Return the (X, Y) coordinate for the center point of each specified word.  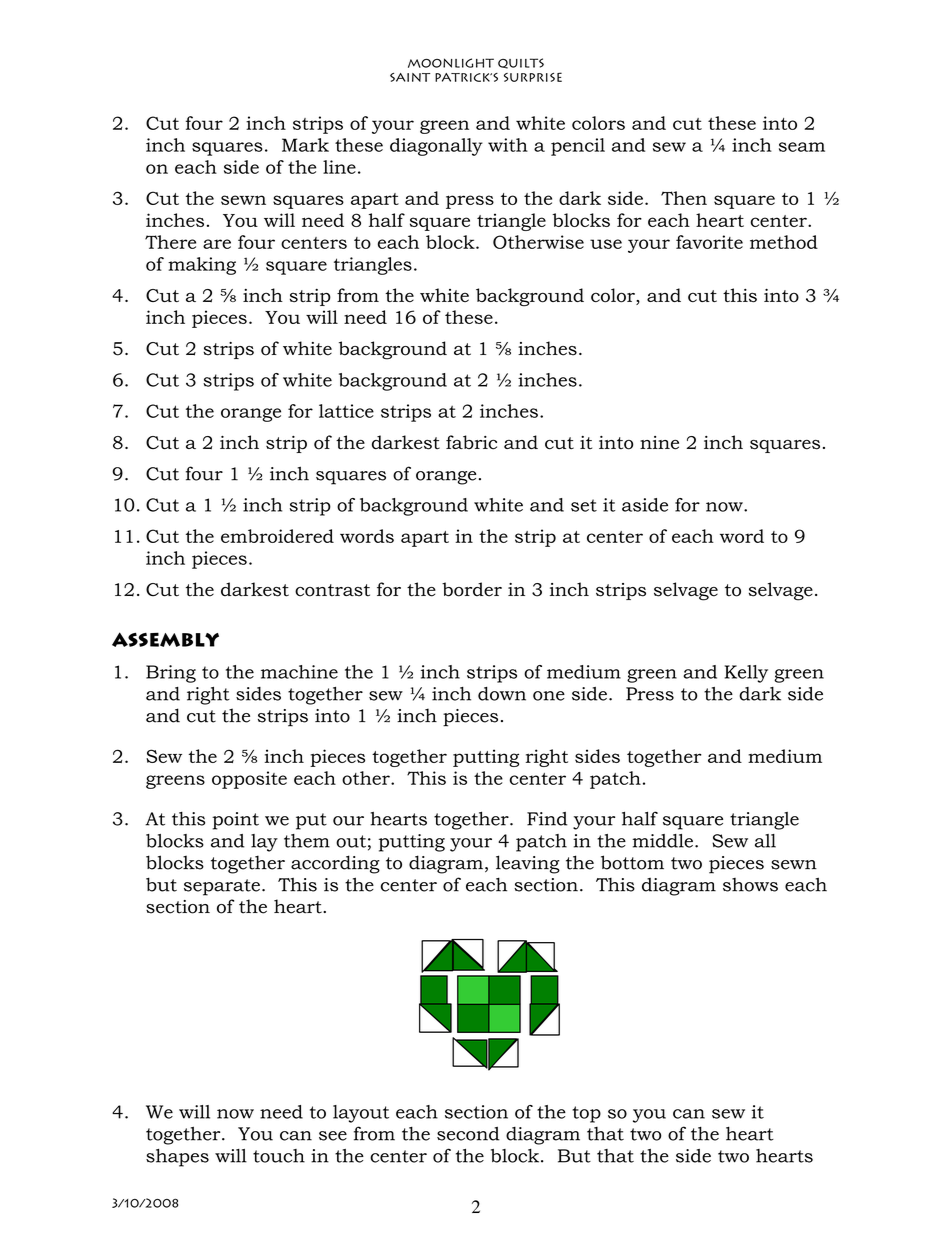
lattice (346, 411)
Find (547, 819)
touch (279, 1156)
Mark (305, 145)
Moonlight (451, 63)
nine (659, 443)
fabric (471, 442)
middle (662, 841)
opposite (249, 780)
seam (802, 147)
